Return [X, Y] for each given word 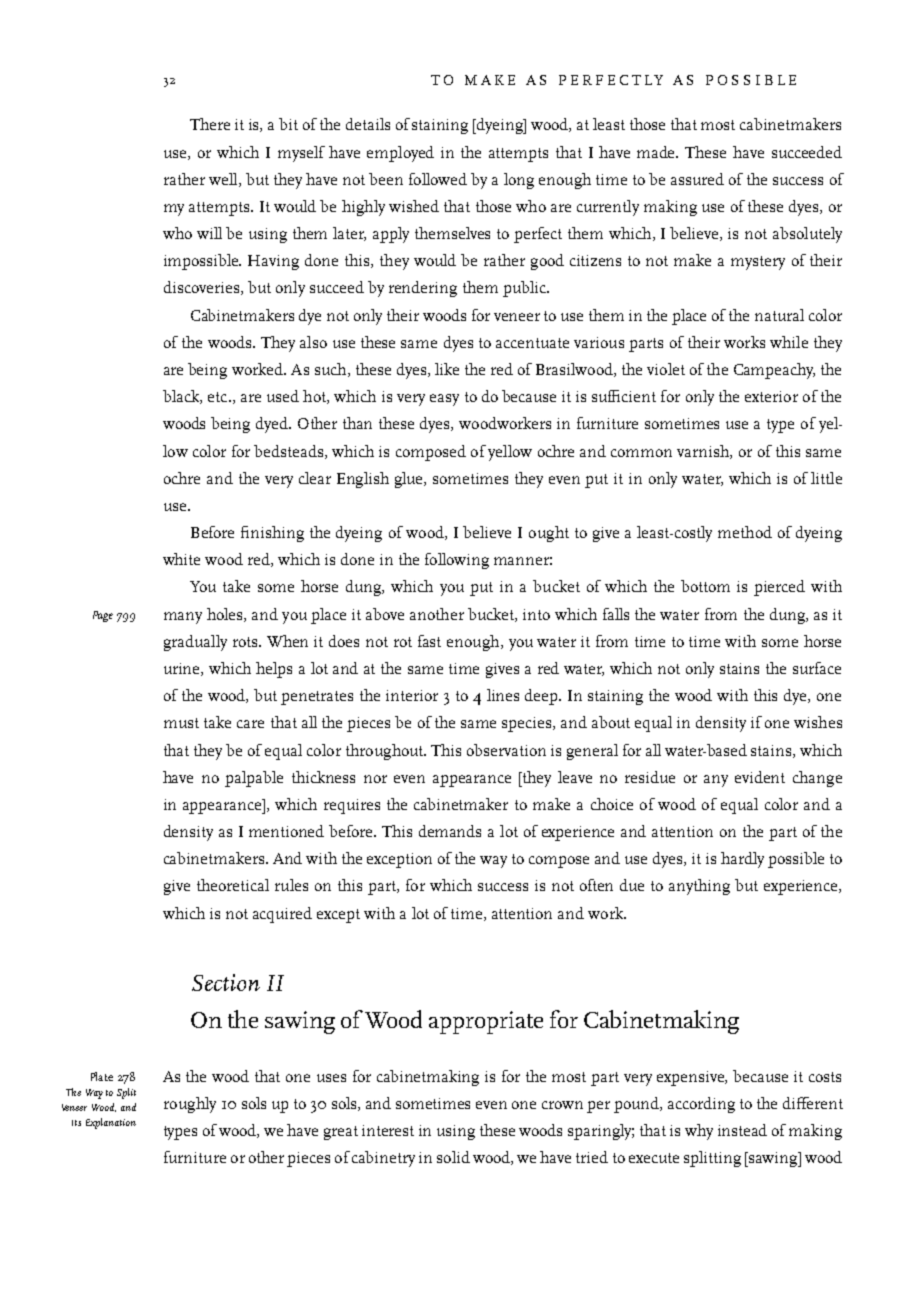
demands [450, 831]
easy [444, 400]
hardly [742, 860]
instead [742, 1130]
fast [429, 641]
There [210, 124]
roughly [190, 1105]
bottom [705, 586]
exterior [771, 396]
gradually [195, 643]
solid [453, 1157]
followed [438, 179]
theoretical [233, 885]
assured [697, 179]
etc [219, 397]
